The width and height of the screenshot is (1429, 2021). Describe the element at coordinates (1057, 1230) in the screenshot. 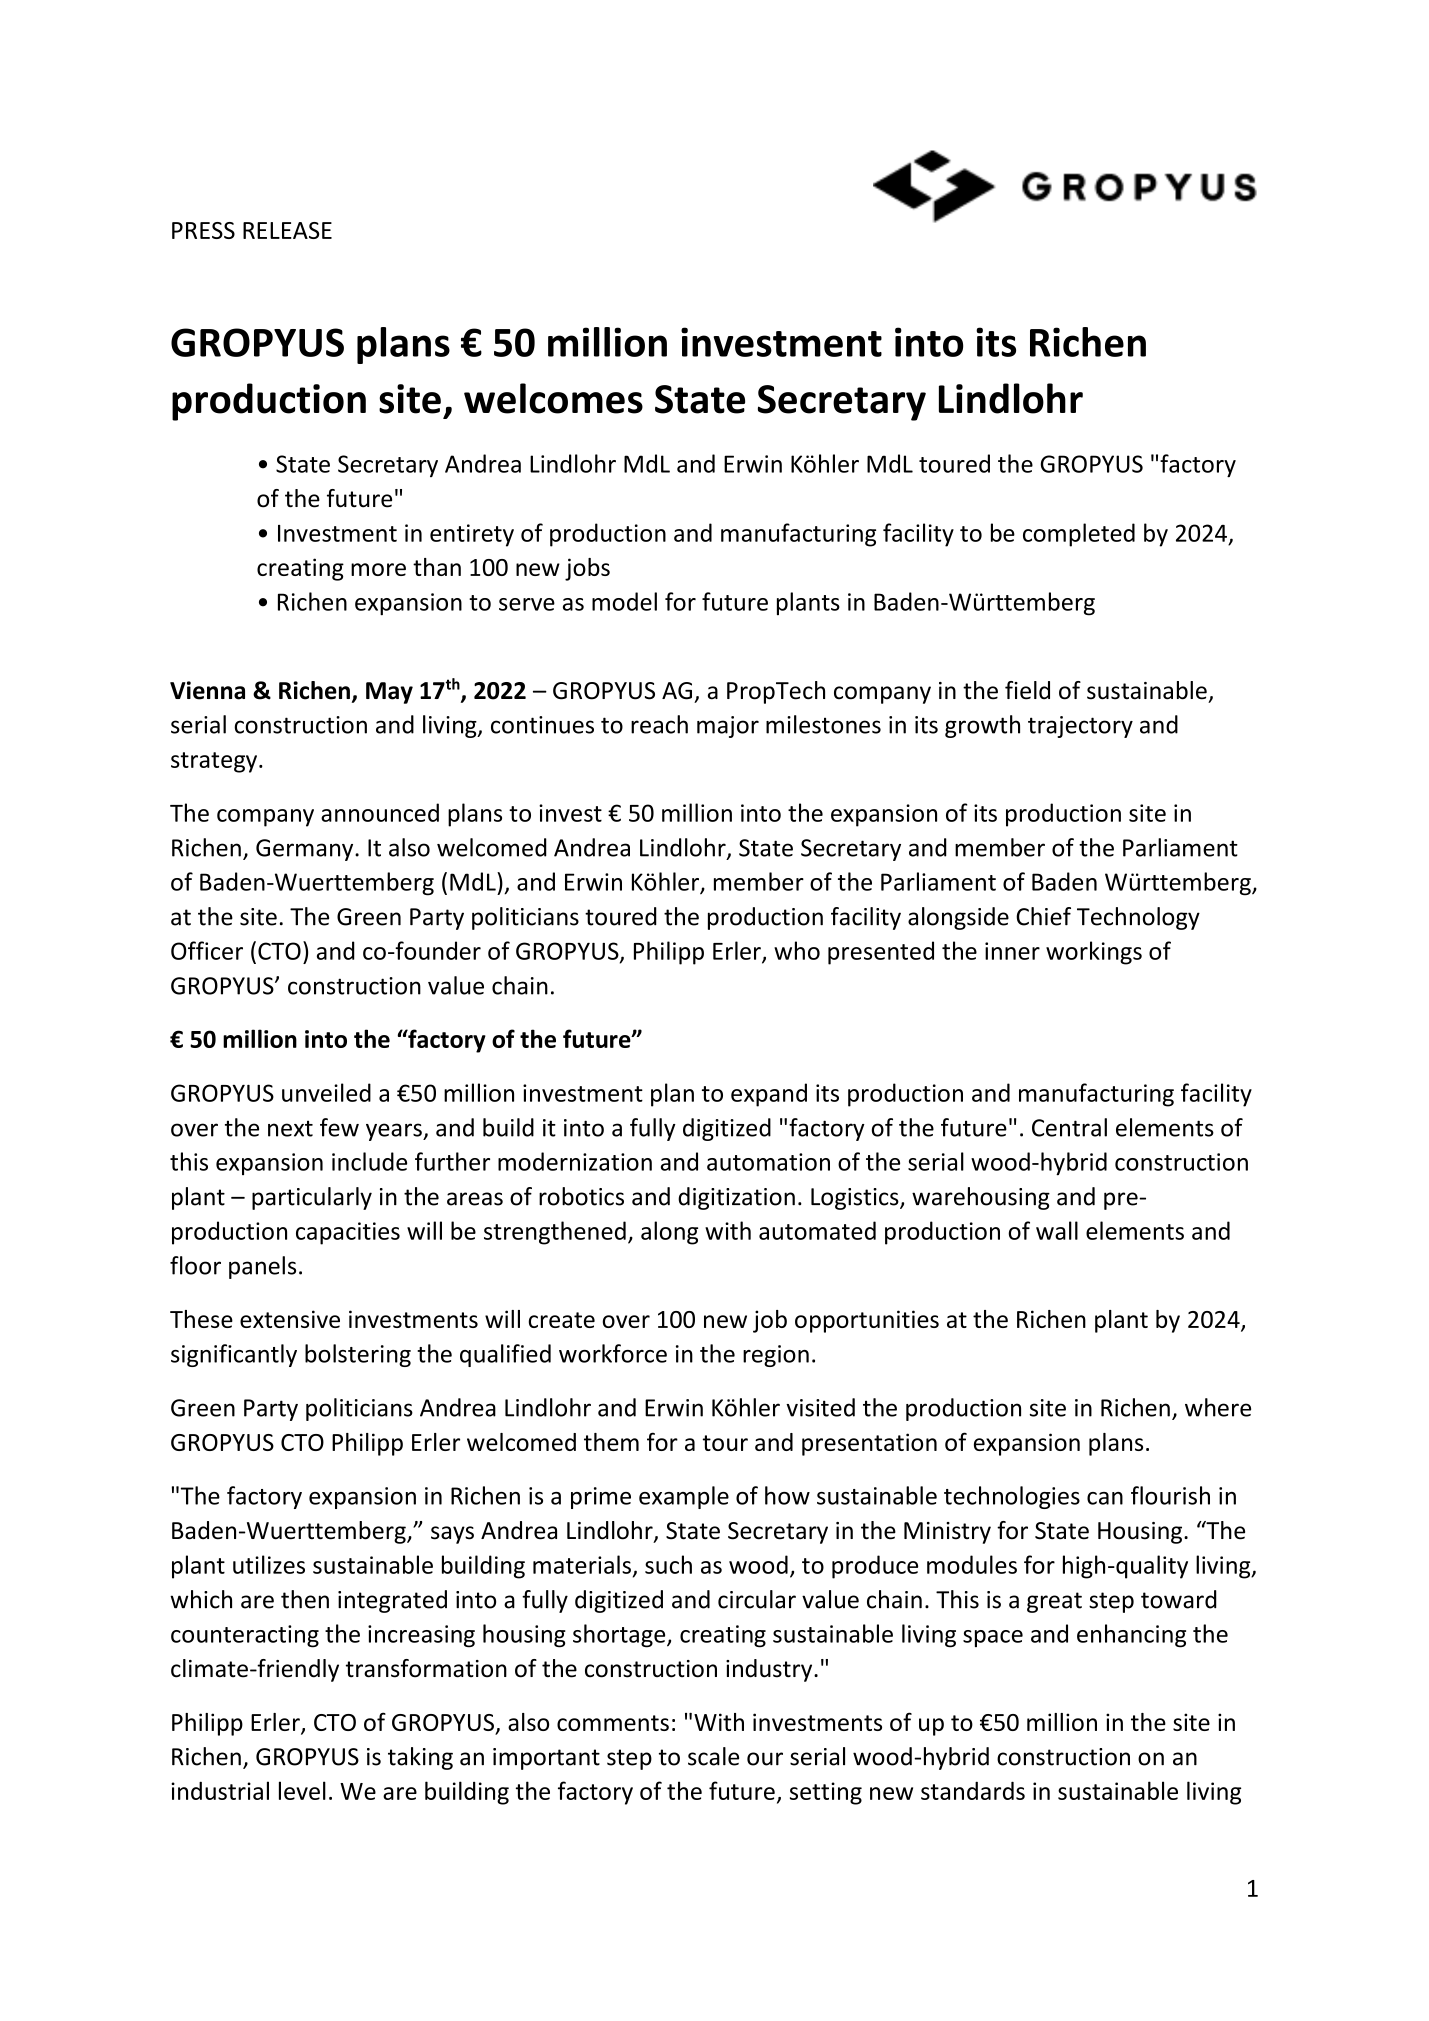

I see `wall` at that location.
